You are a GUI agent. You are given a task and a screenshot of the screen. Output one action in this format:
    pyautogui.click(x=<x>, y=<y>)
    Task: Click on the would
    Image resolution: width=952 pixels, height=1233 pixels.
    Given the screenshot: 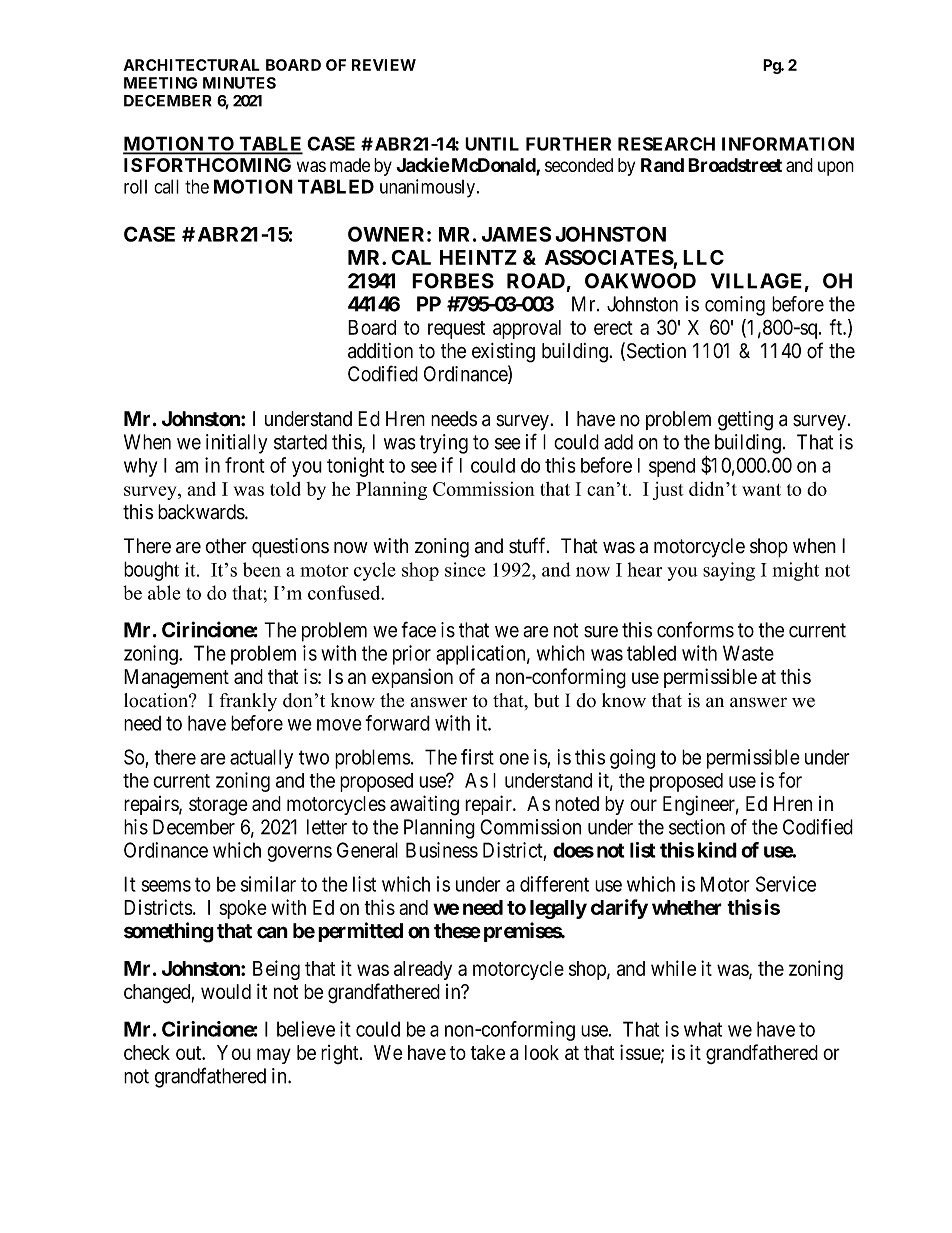 What is the action you would take?
    pyautogui.click(x=226, y=991)
